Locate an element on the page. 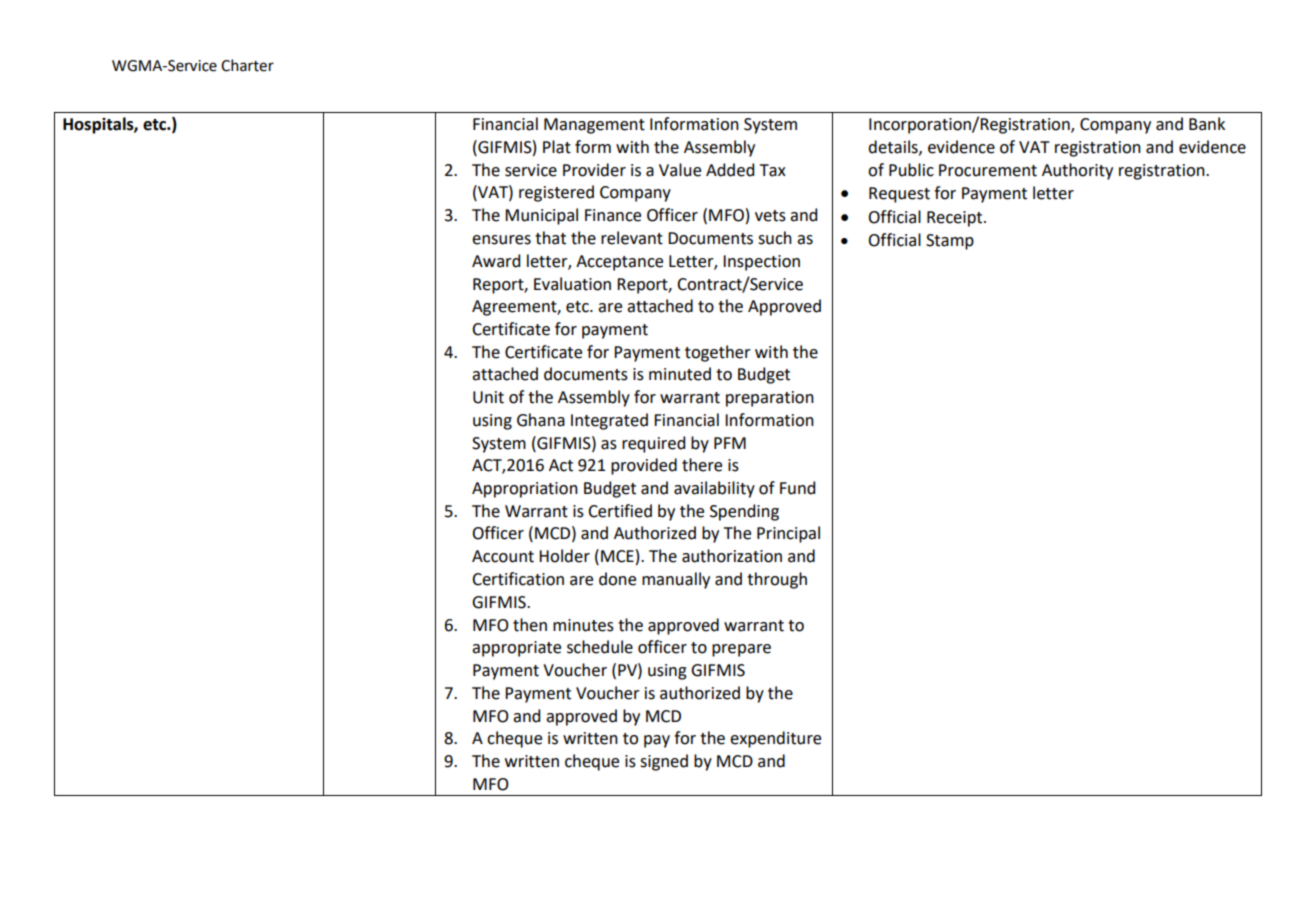 The image size is (1308, 924). Principal is located at coordinates (788, 534).
